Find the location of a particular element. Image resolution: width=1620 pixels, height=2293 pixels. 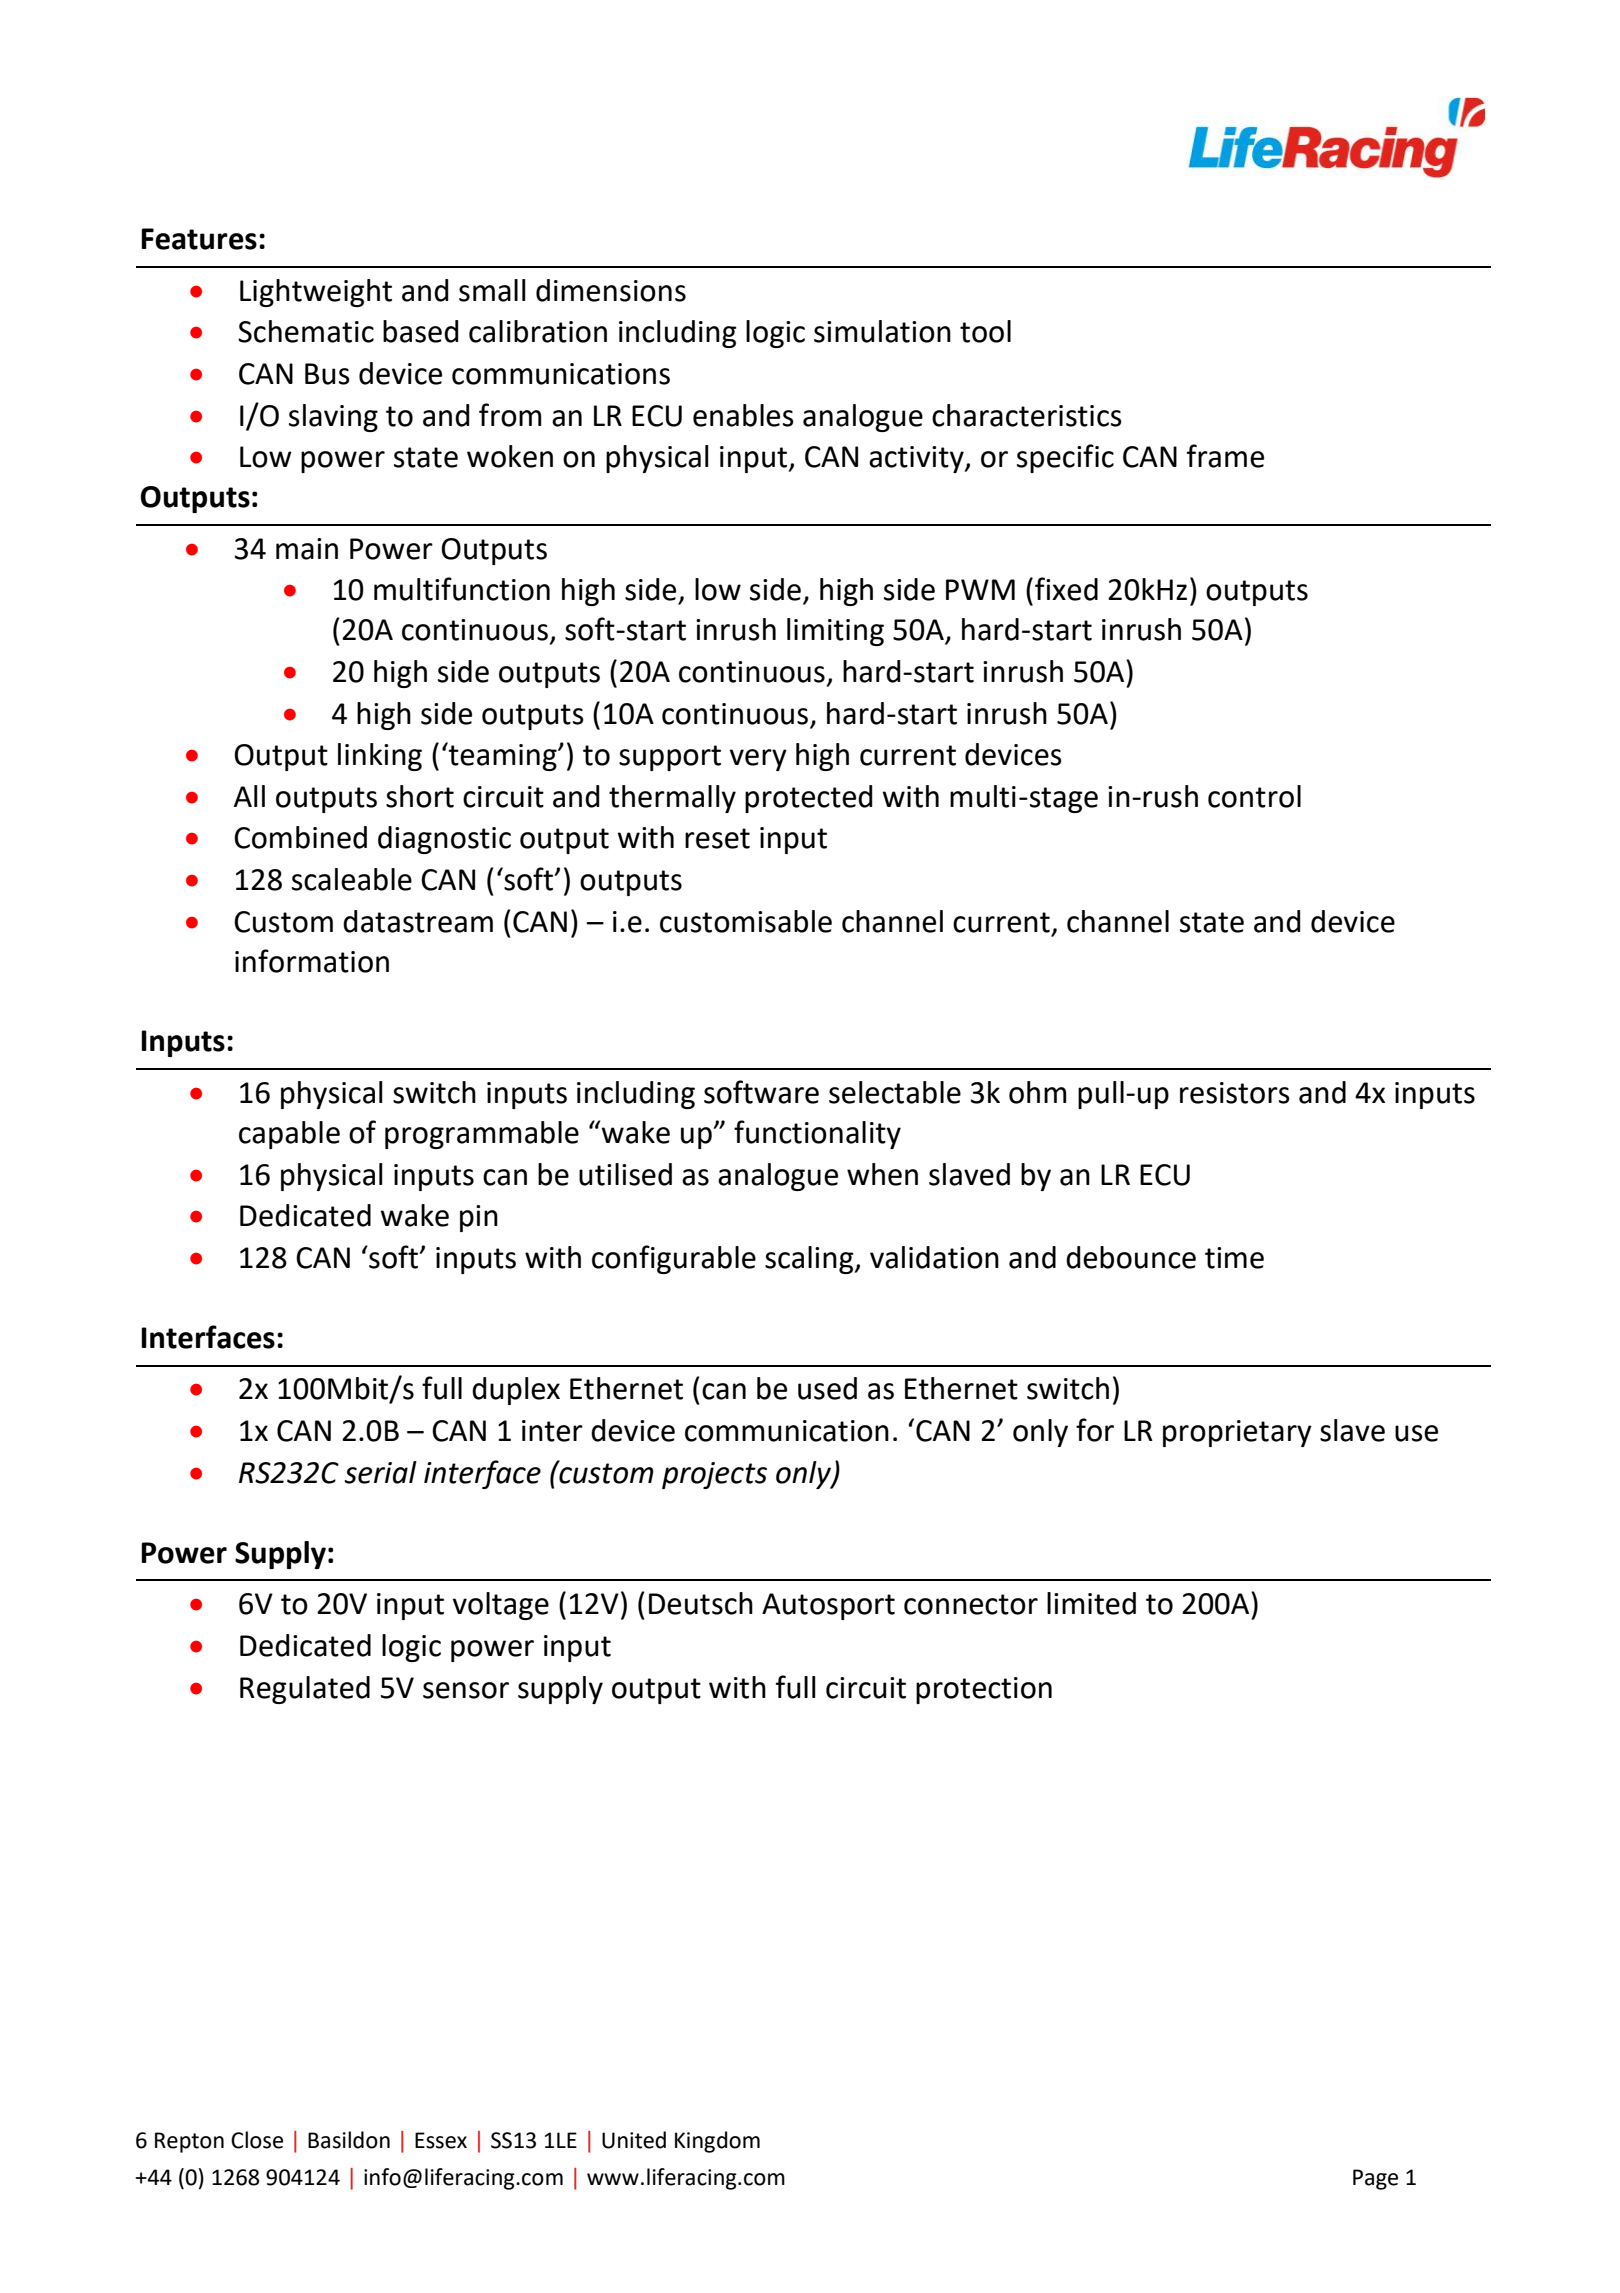

scaling is located at coordinates (810, 1260).
